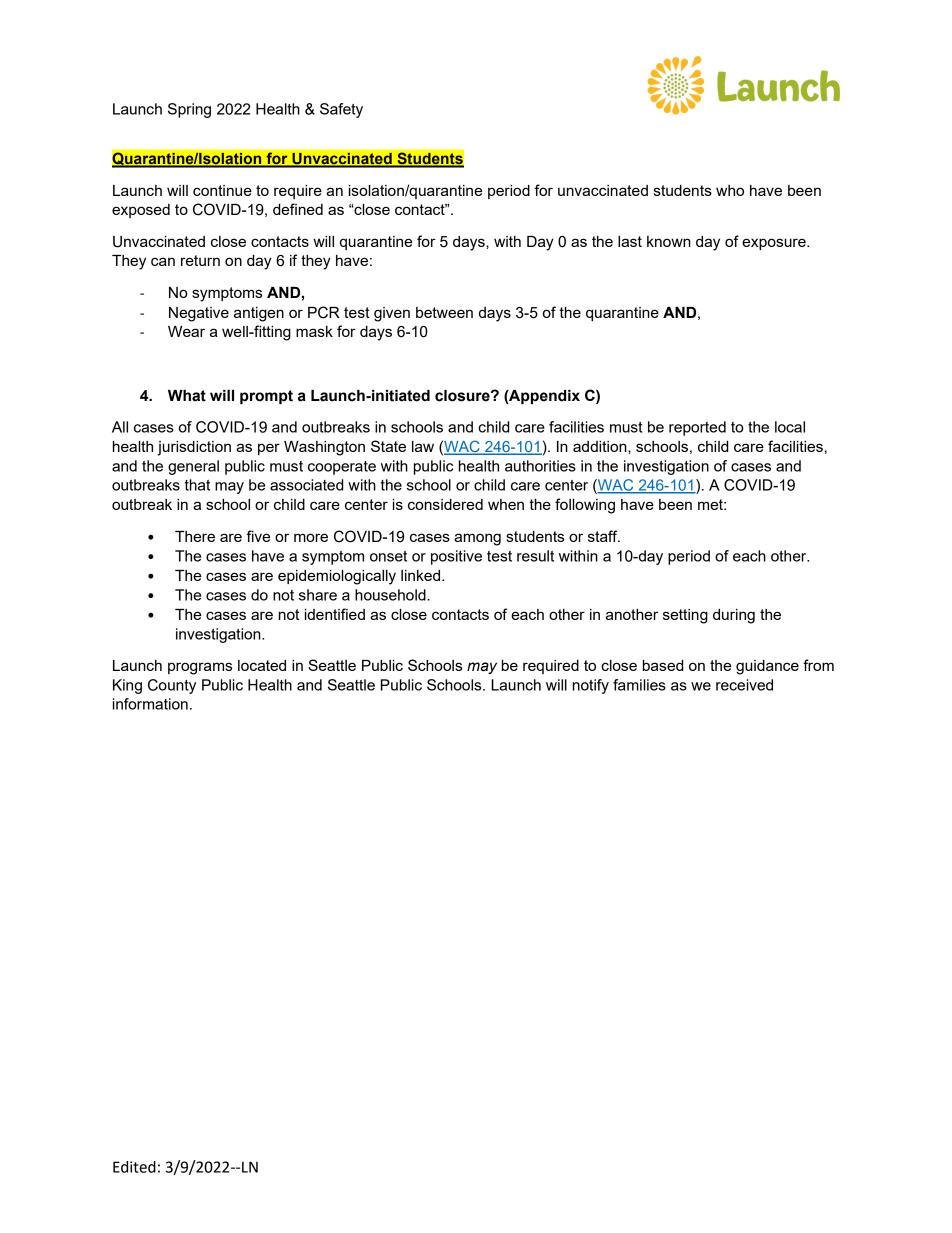 The height and width of the image is (1233, 952). I want to click on information, so click(150, 704).
